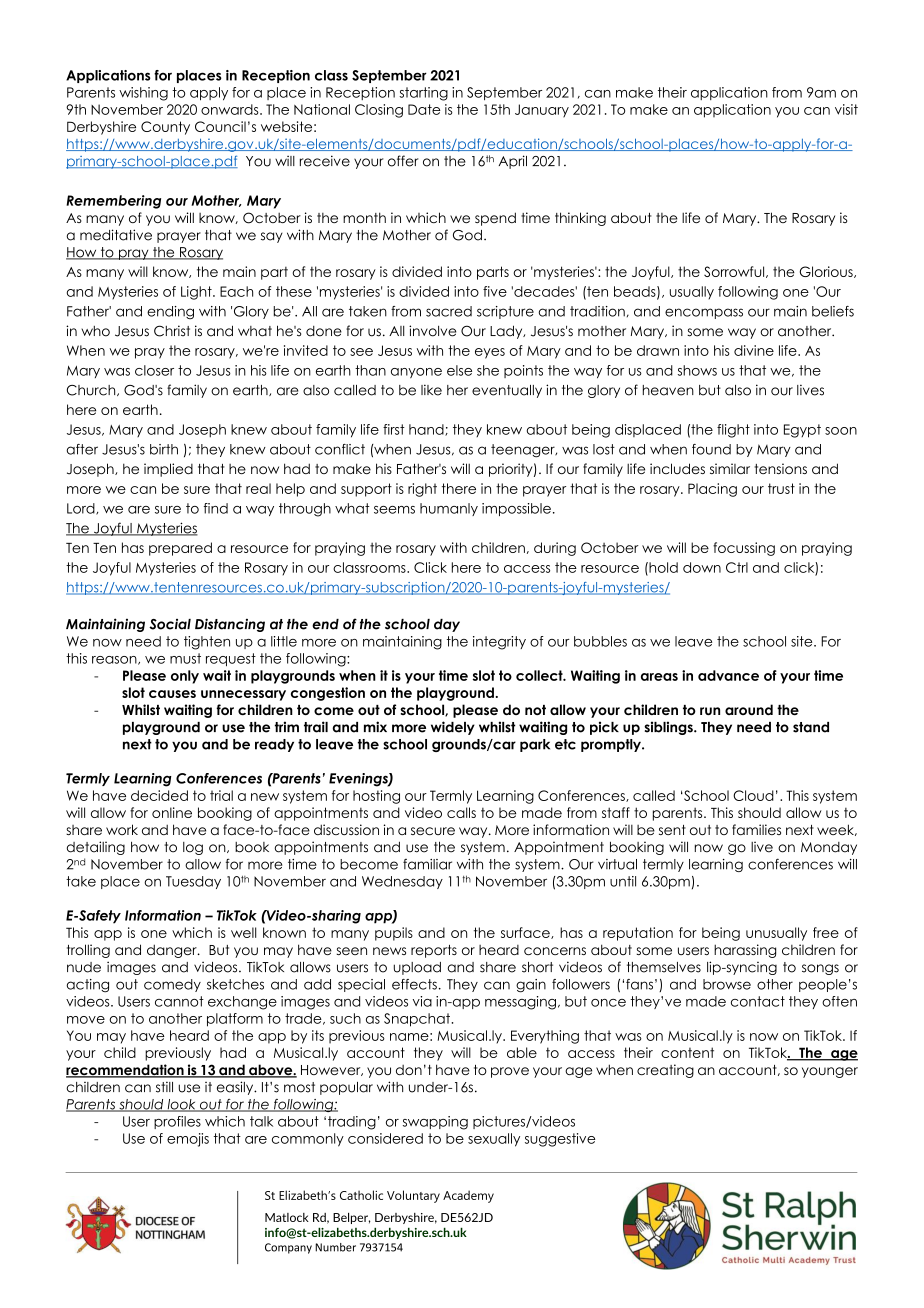 This screenshot has height=1308, width=924. What do you see at coordinates (802, 431) in the screenshot?
I see `Egypt` at bounding box center [802, 431].
